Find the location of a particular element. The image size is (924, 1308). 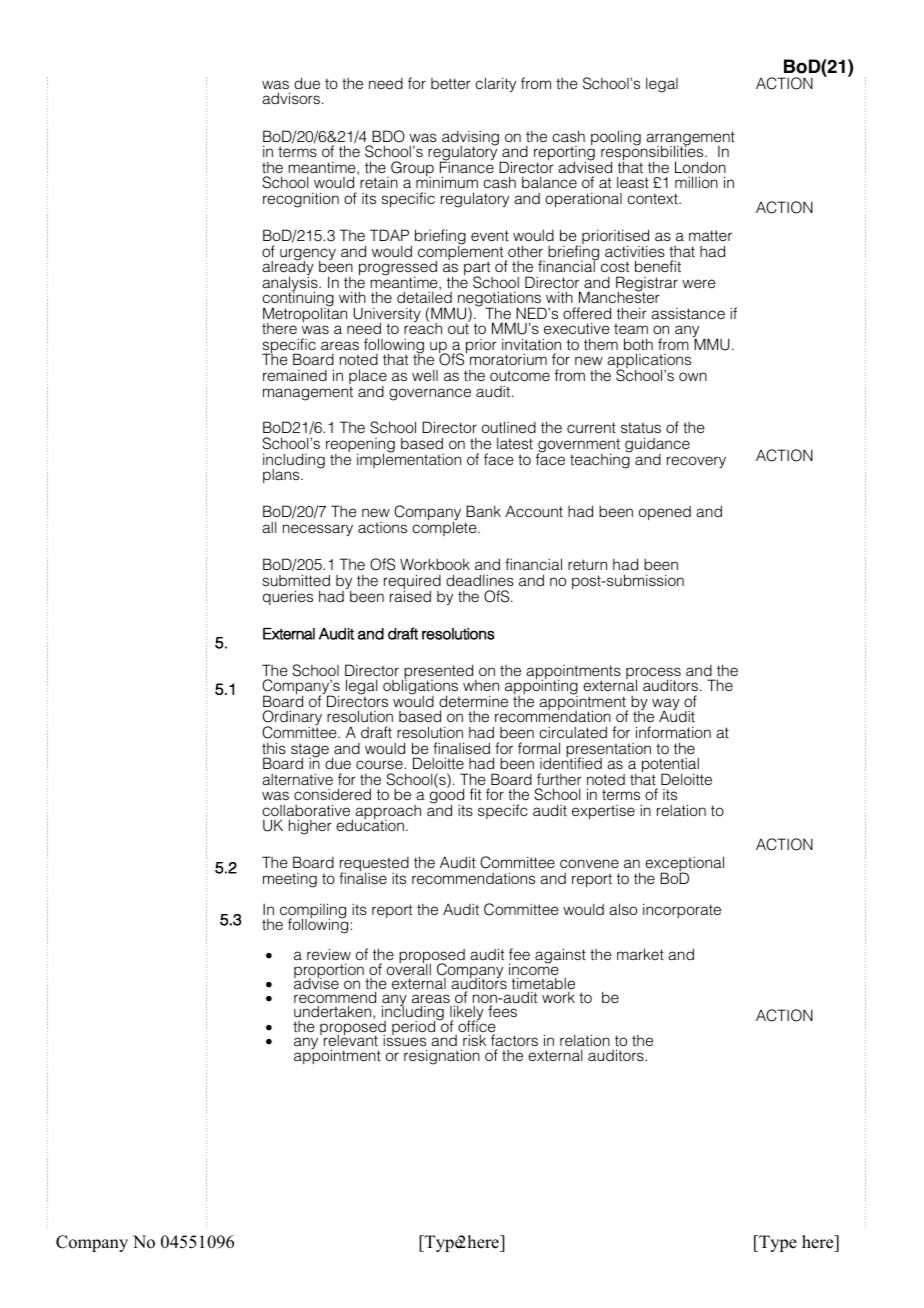

Registrar is located at coordinates (647, 285).
